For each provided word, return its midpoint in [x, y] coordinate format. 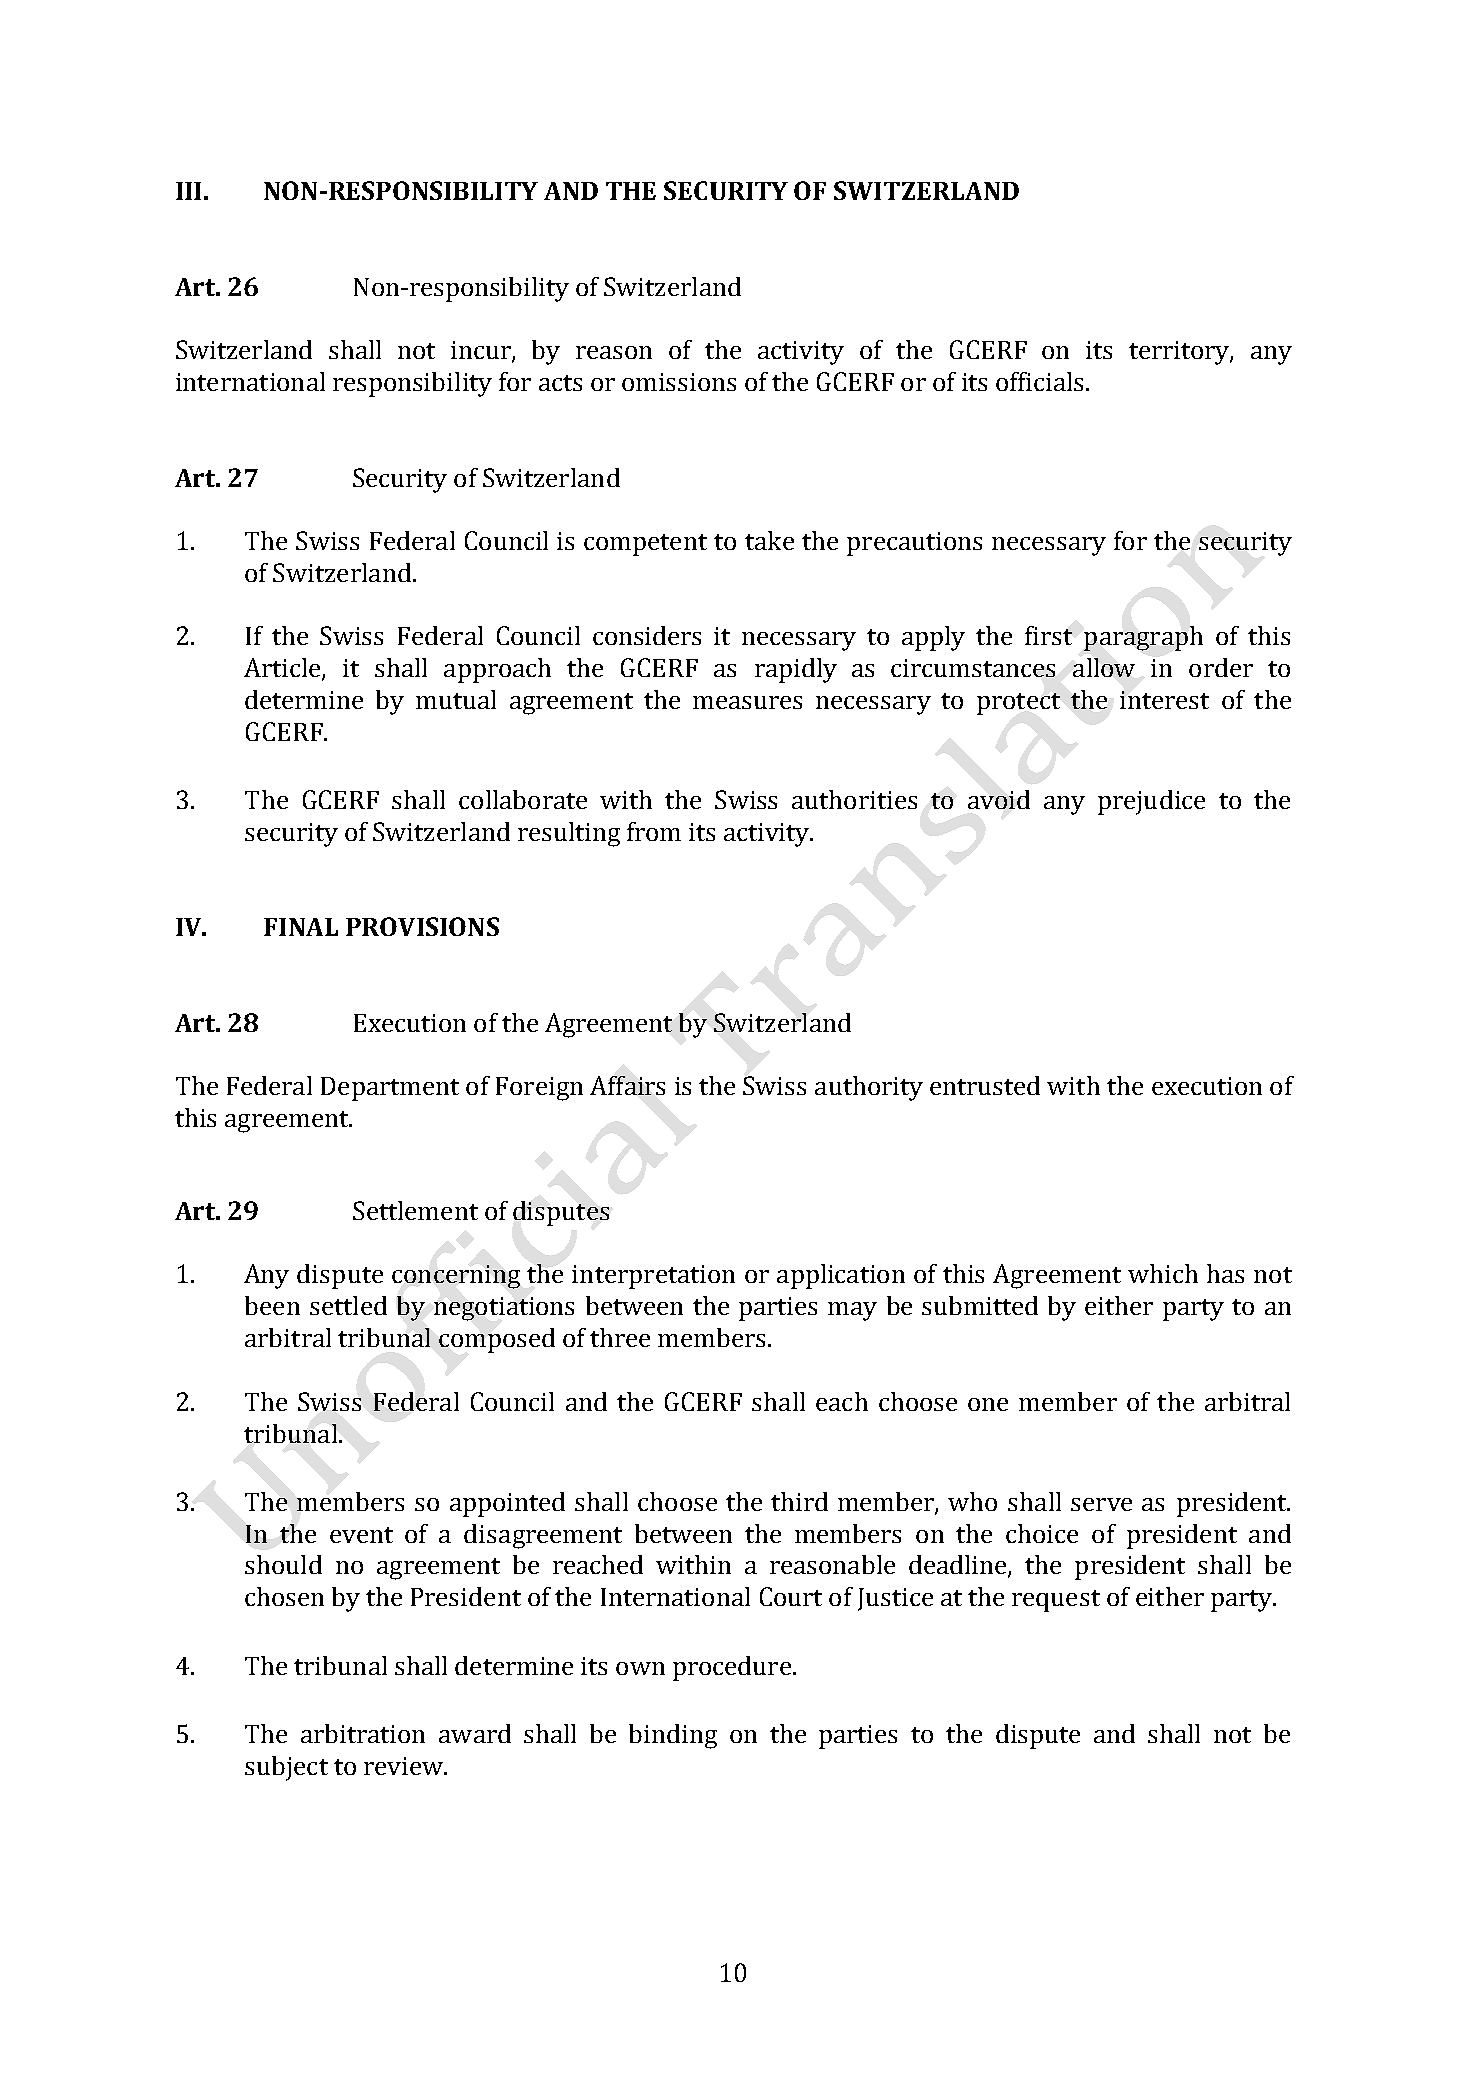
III [188, 191]
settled [348, 1305]
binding [673, 1736]
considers [647, 635]
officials [1039, 381]
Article [283, 669]
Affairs [627, 1085]
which [1163, 1273]
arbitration [363, 1733]
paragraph [1143, 638]
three [620, 1337]
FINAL [301, 927]
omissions [679, 382]
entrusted [985, 1085]
